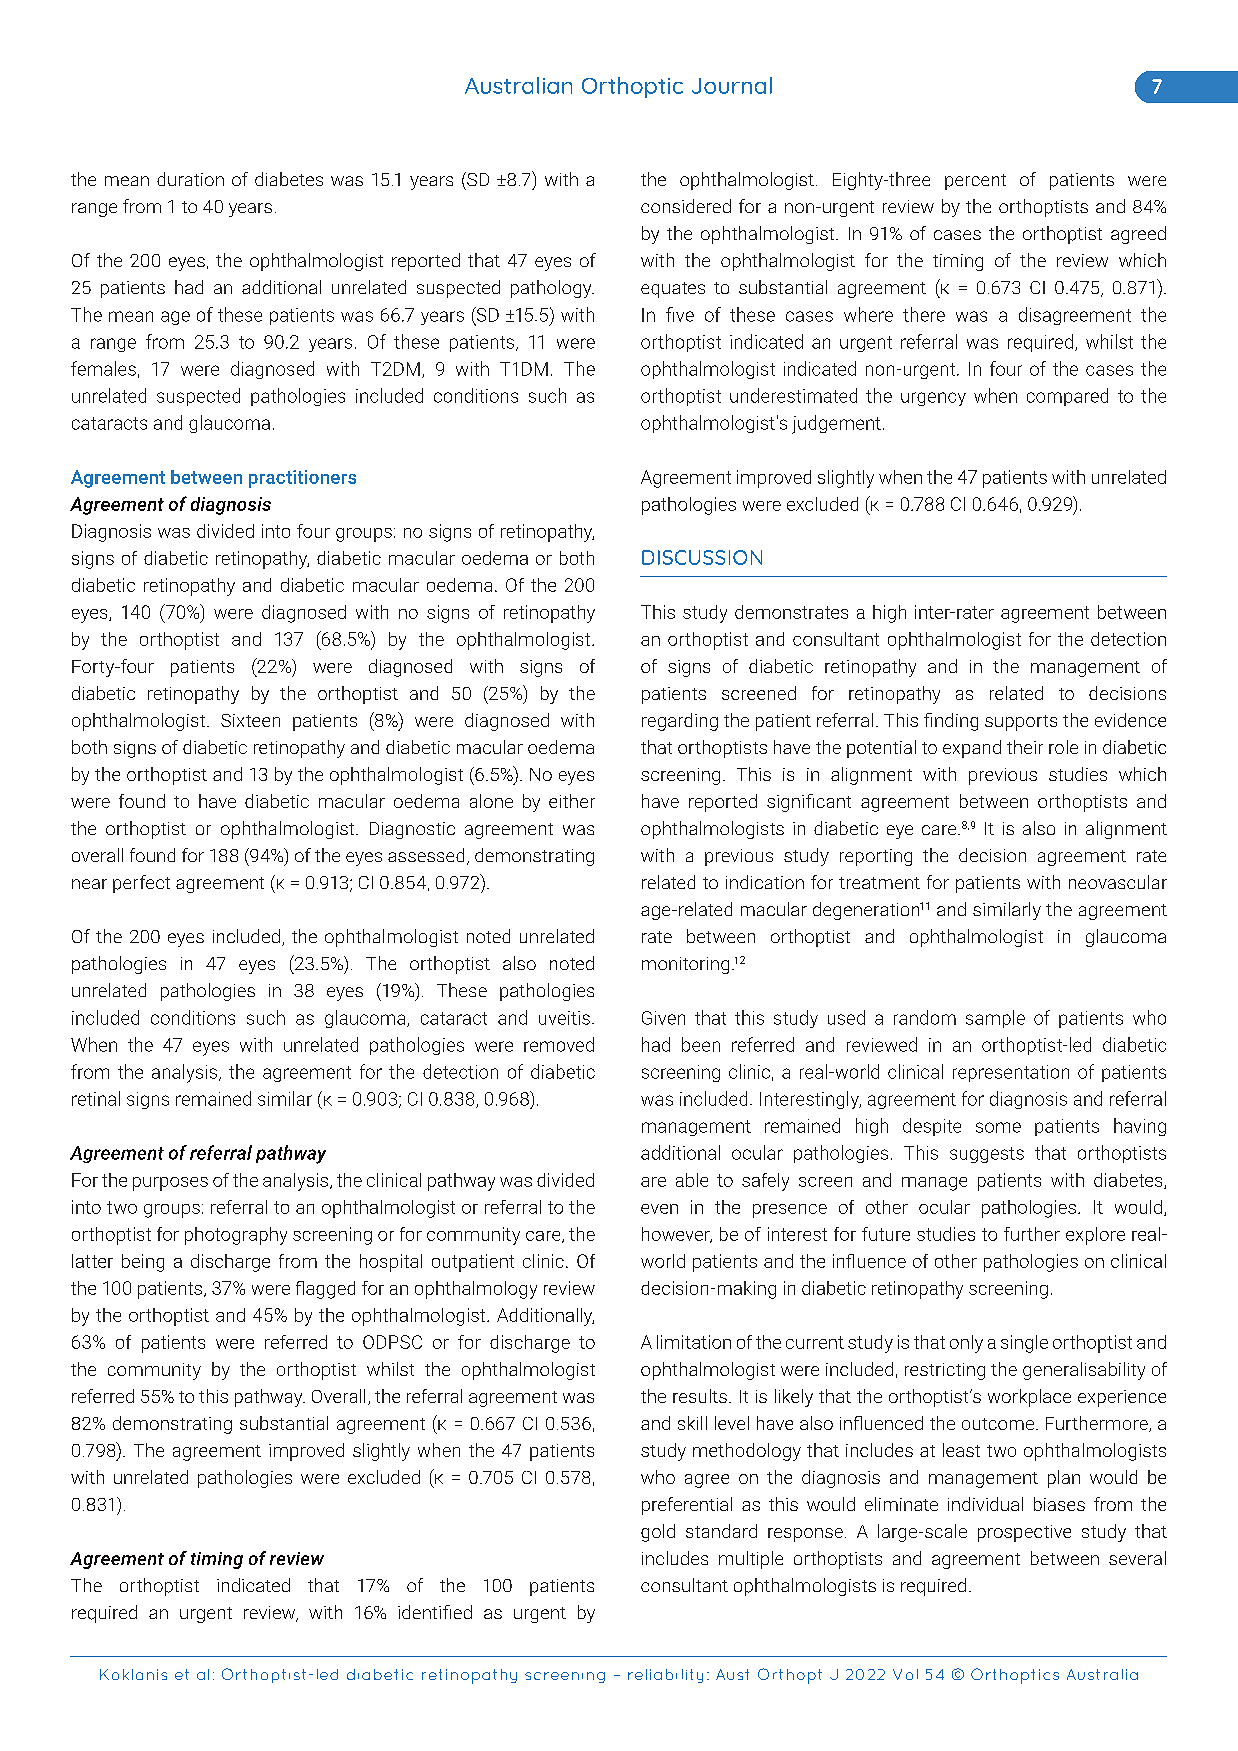 This image has height=1751, width=1238. I want to click on identified, so click(435, 1612).
